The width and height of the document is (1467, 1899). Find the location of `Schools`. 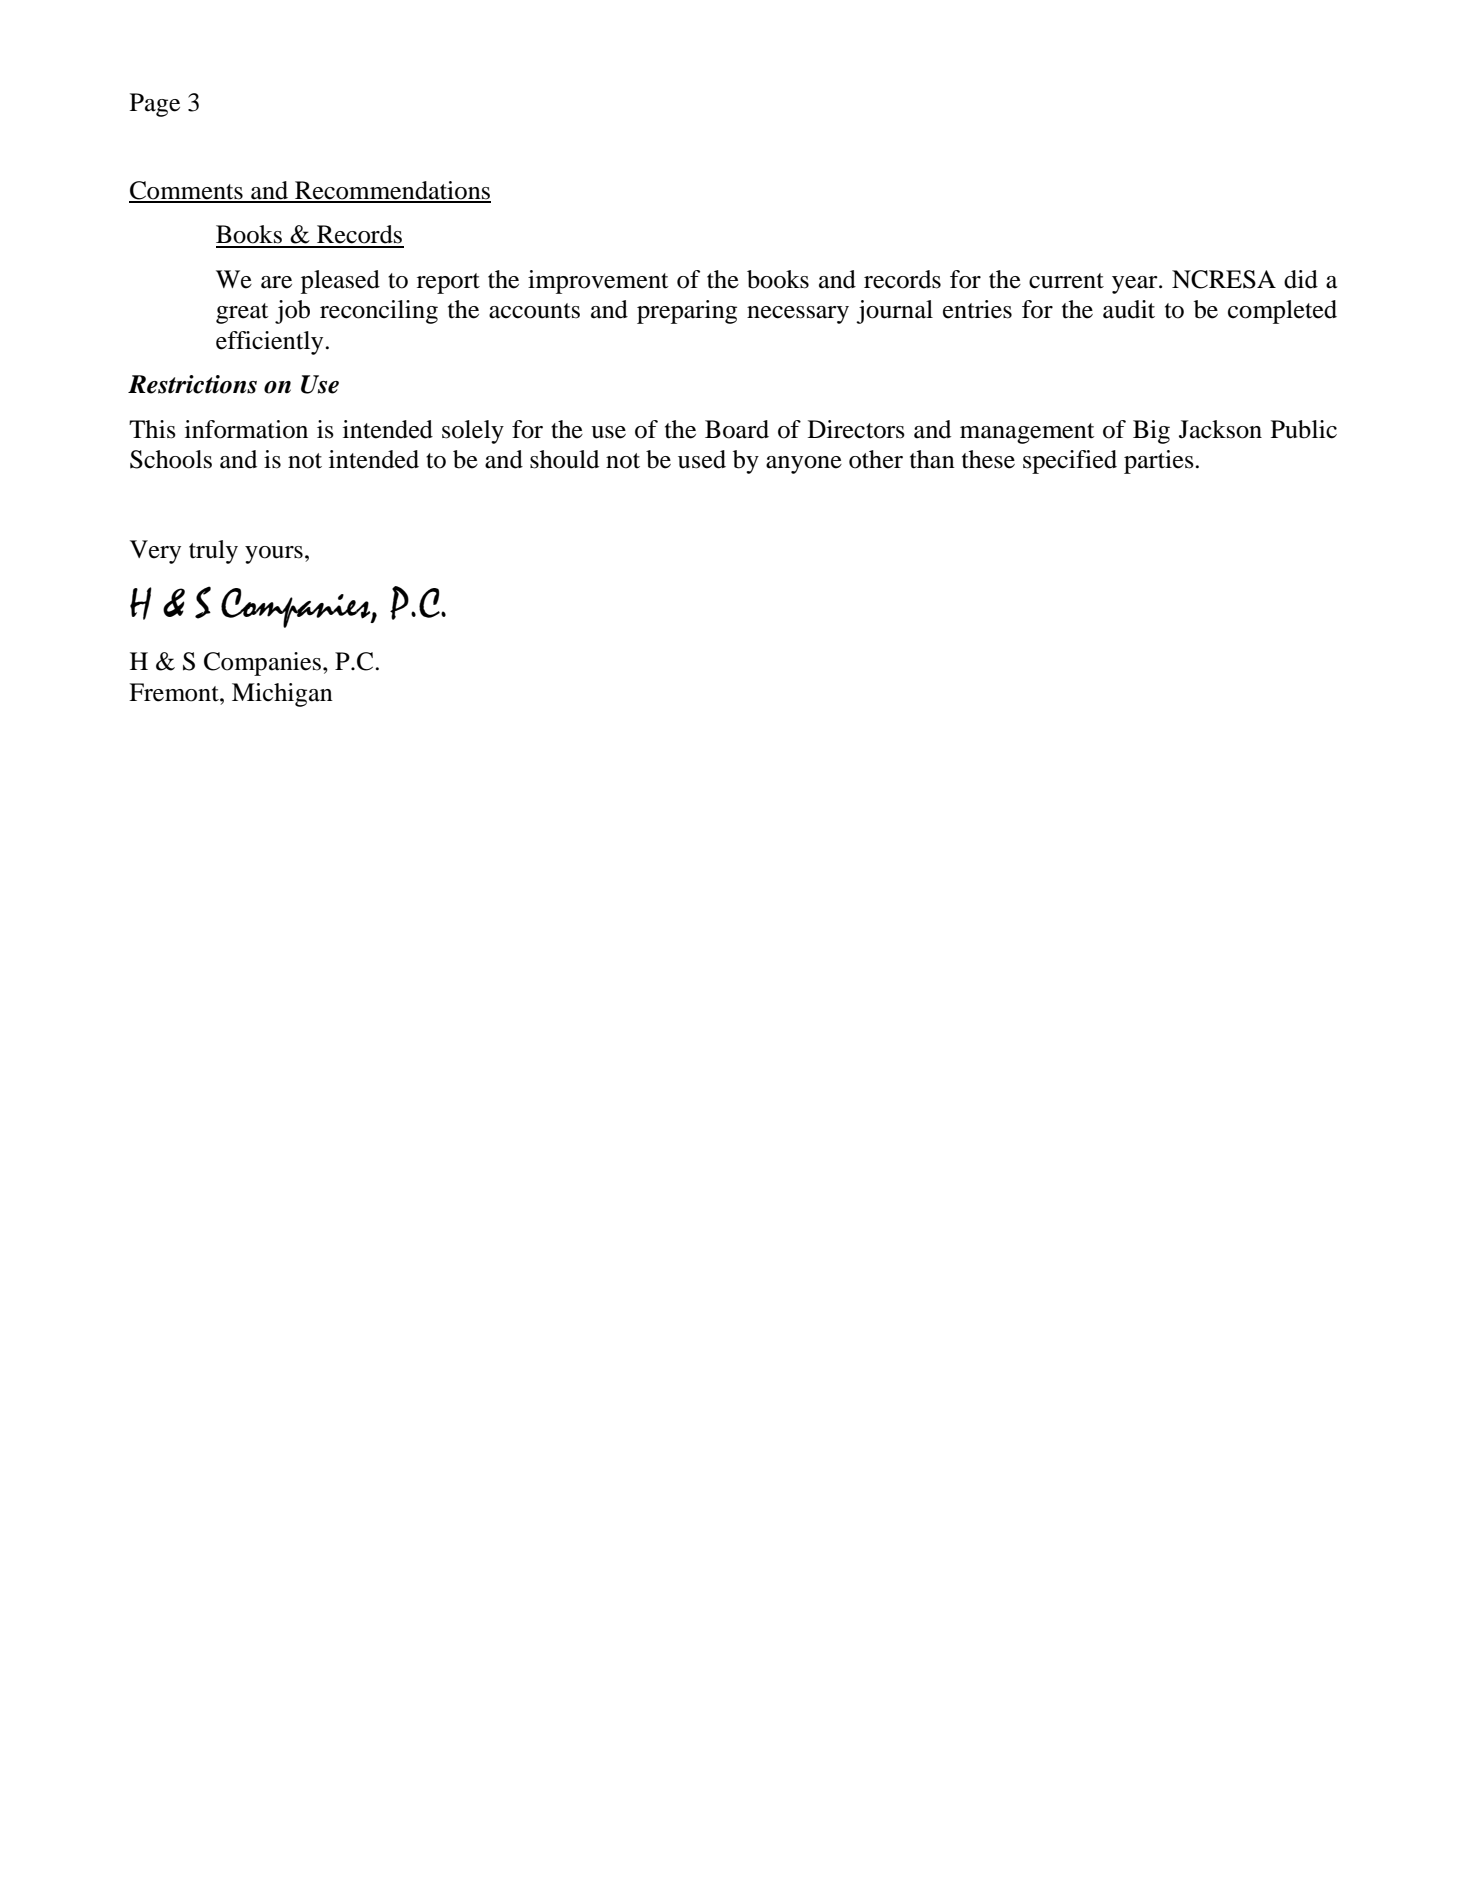

Schools is located at coordinates (171, 459).
